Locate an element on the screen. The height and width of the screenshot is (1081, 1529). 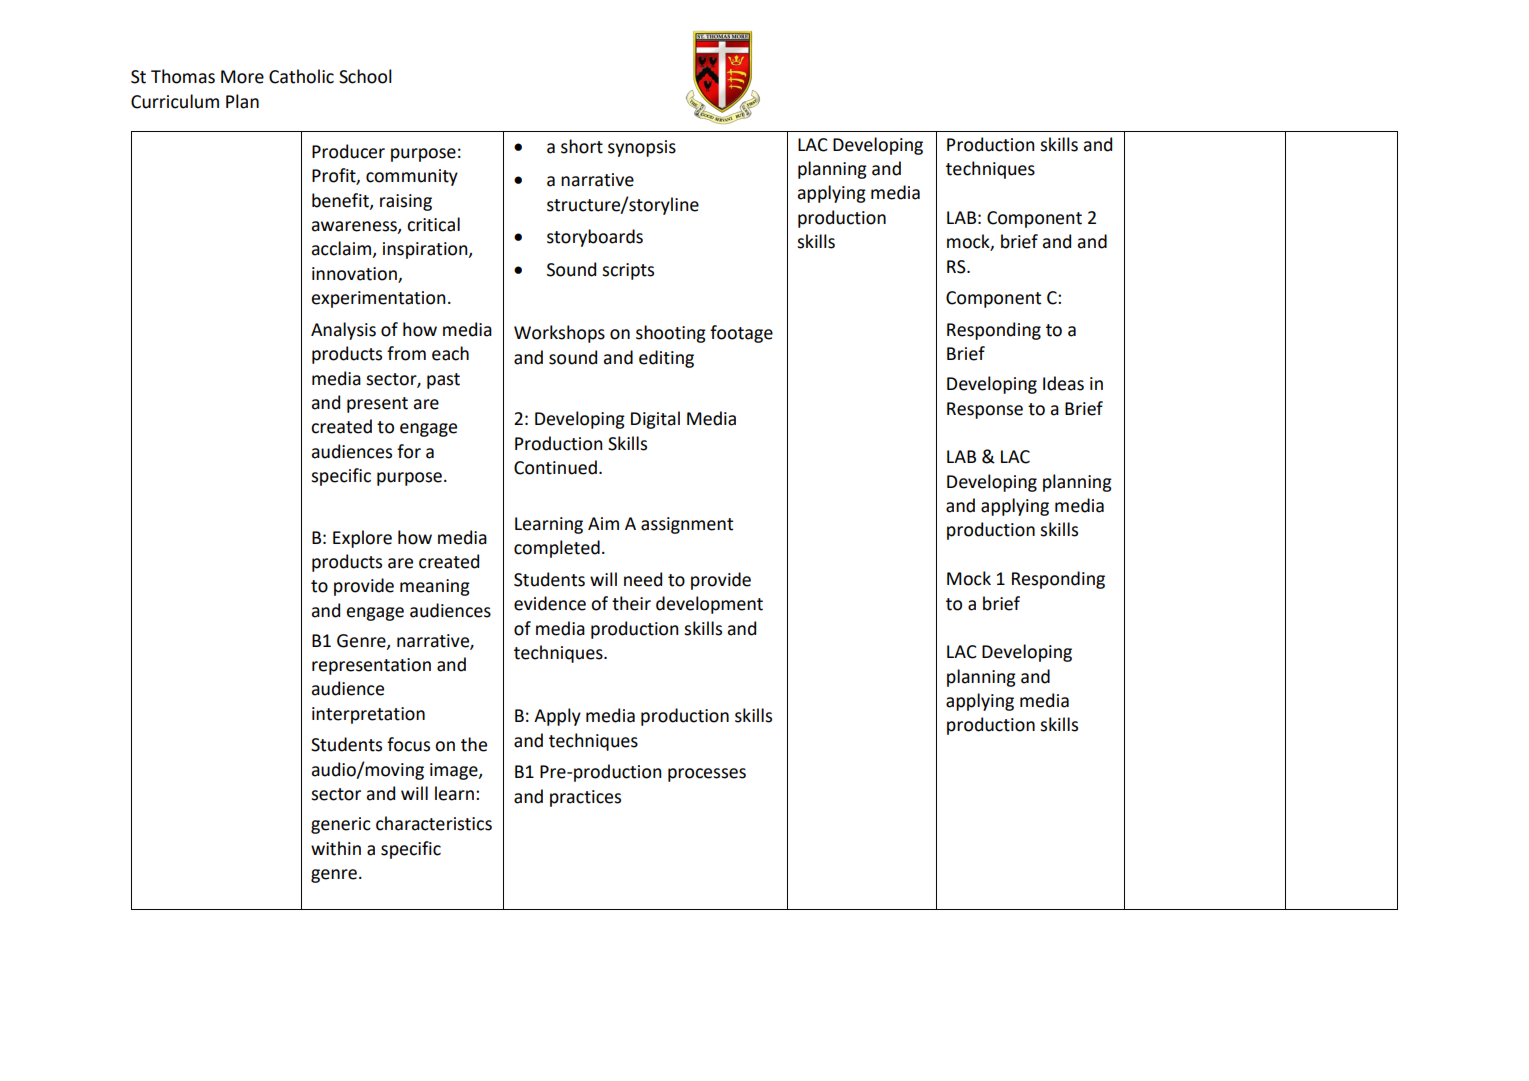
Continued is located at coordinates (555, 467).
